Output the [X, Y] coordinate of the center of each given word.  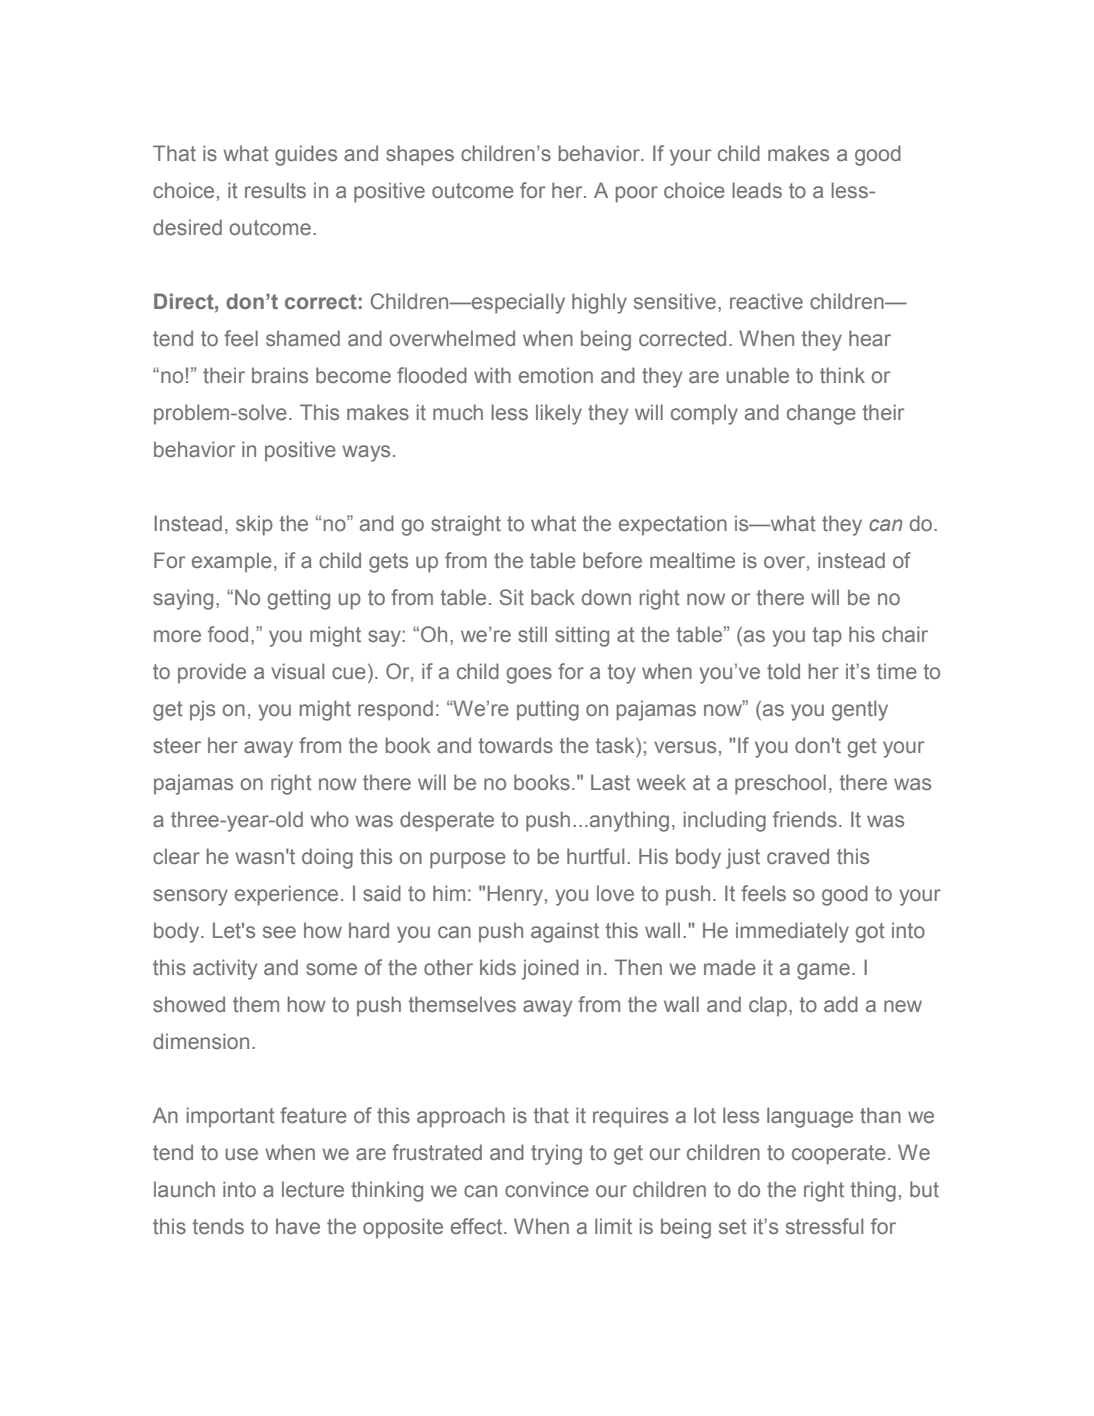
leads [757, 190]
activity [225, 969]
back [553, 597]
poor [637, 194]
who [329, 819]
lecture [313, 1189]
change [821, 414]
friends [805, 819]
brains [280, 375]
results [275, 190]
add [841, 1004]
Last [610, 782]
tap [827, 637]
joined [550, 969]
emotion [556, 375]
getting [298, 599]
